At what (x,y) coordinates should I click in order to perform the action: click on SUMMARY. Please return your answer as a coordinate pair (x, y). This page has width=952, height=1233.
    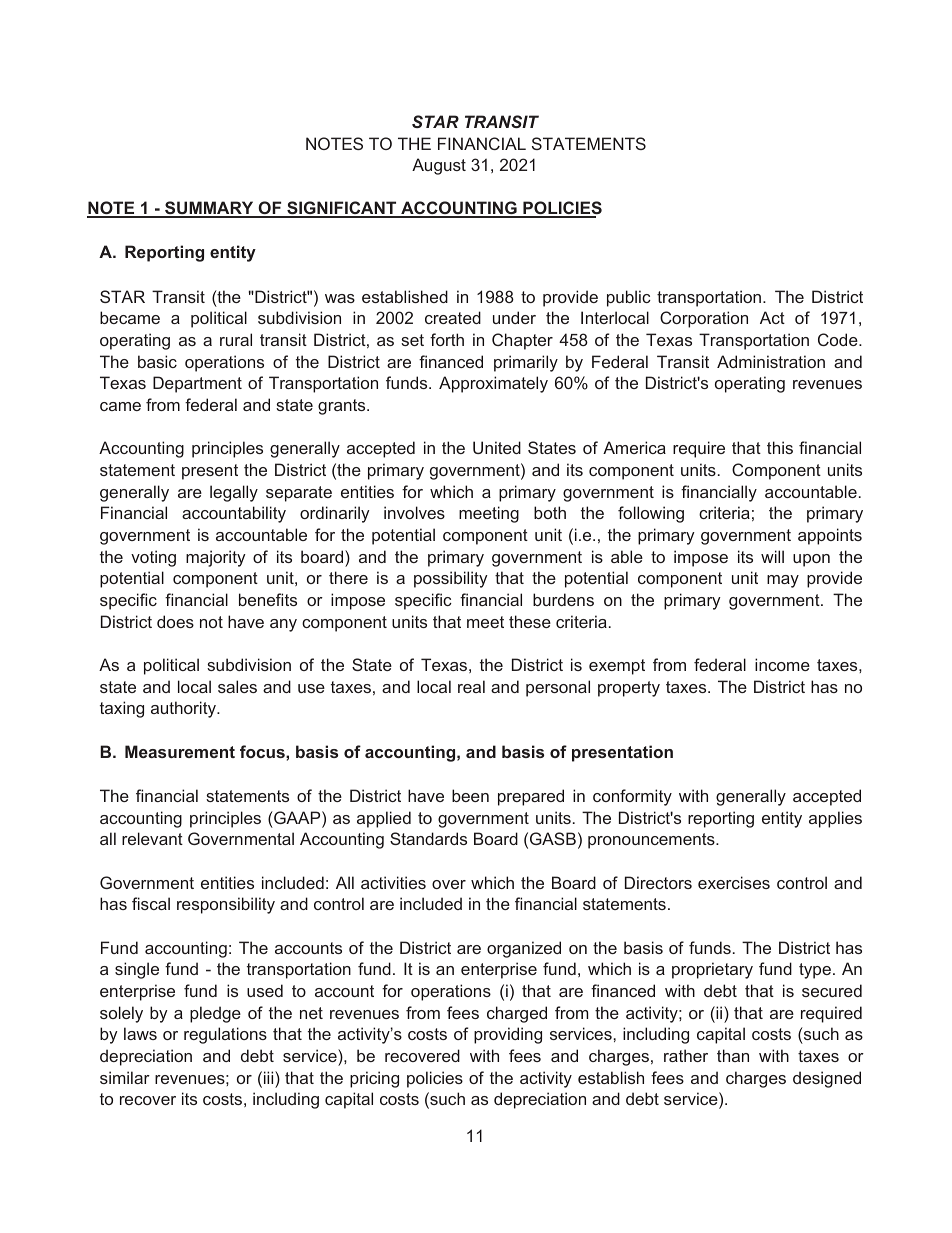
    Looking at the image, I should click on (209, 209).
